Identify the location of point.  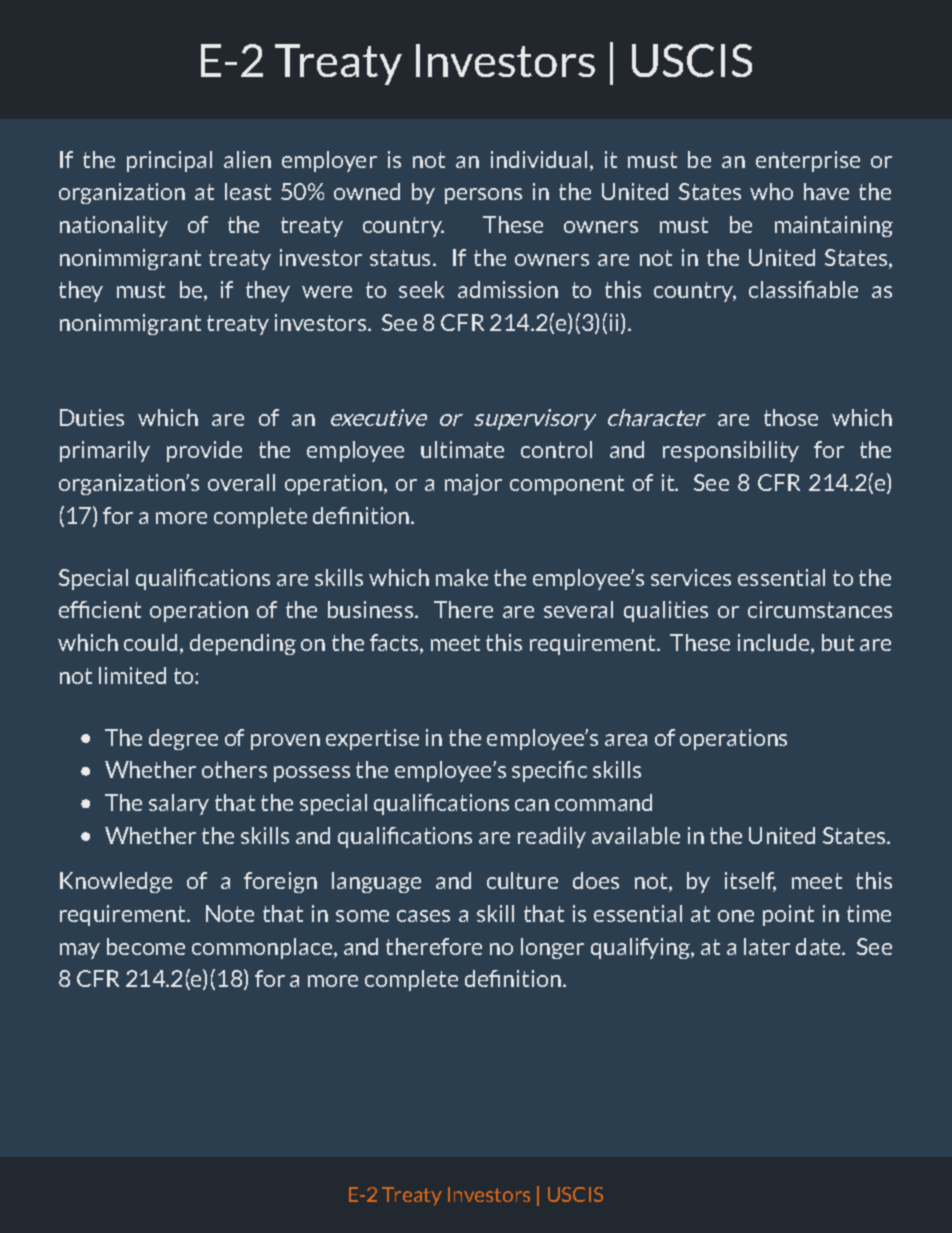
(788, 915).
